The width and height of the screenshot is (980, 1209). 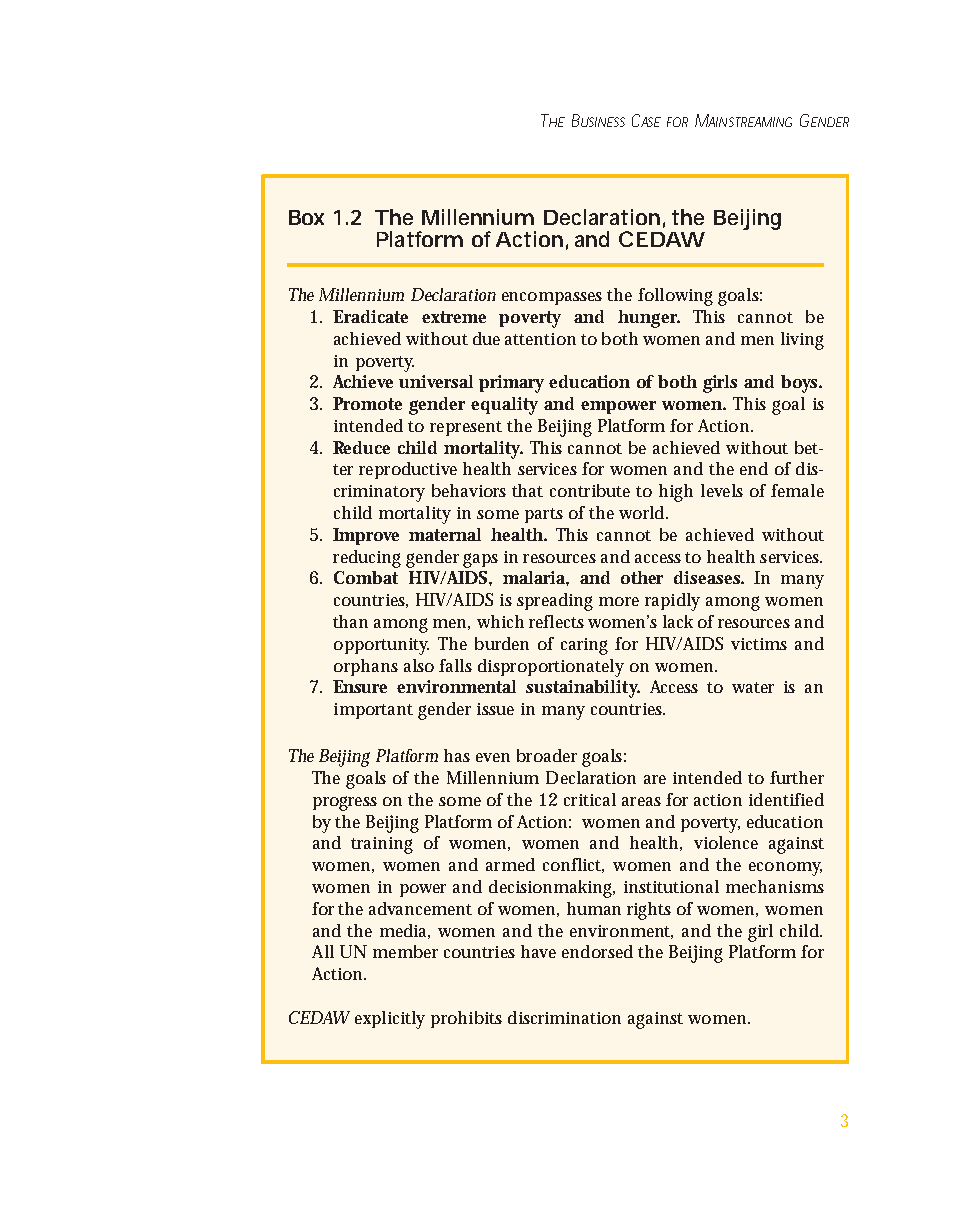 What do you see at coordinates (675, 297) in the screenshot?
I see `following` at bounding box center [675, 297].
